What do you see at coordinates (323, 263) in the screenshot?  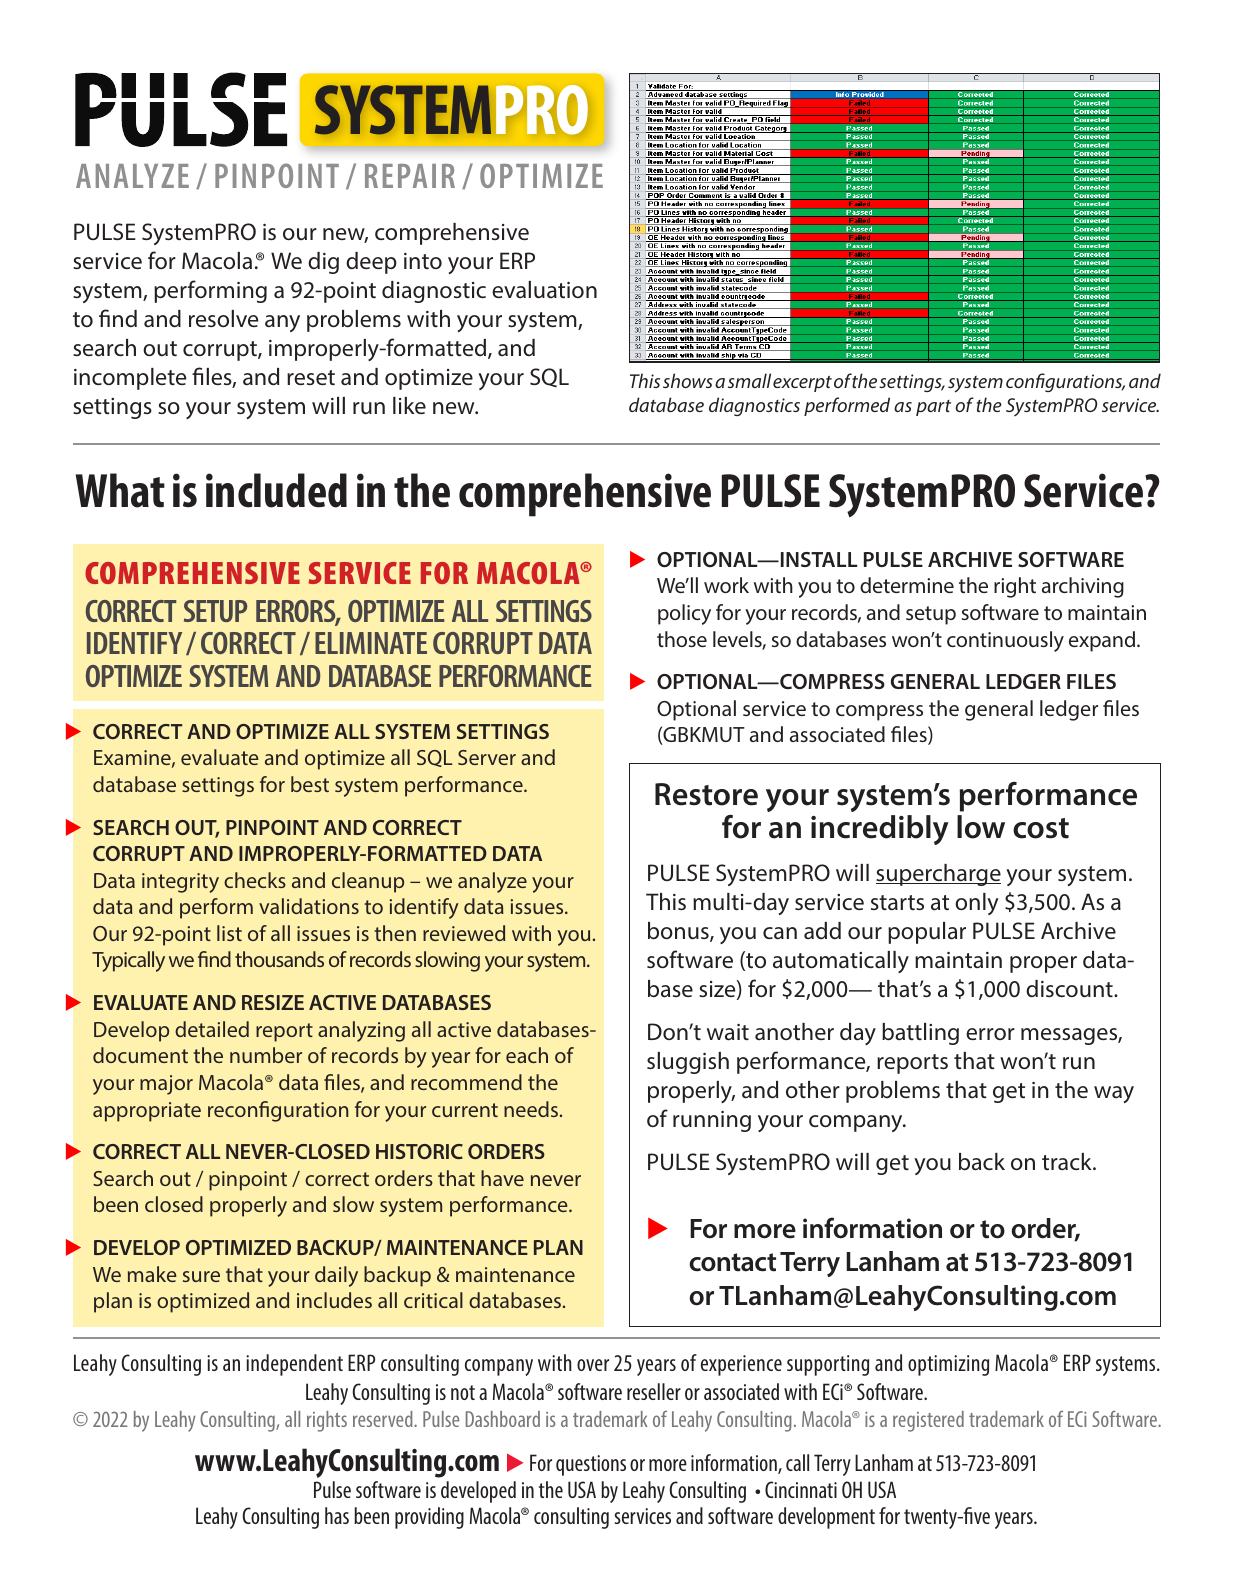 I see `dig` at bounding box center [323, 263].
